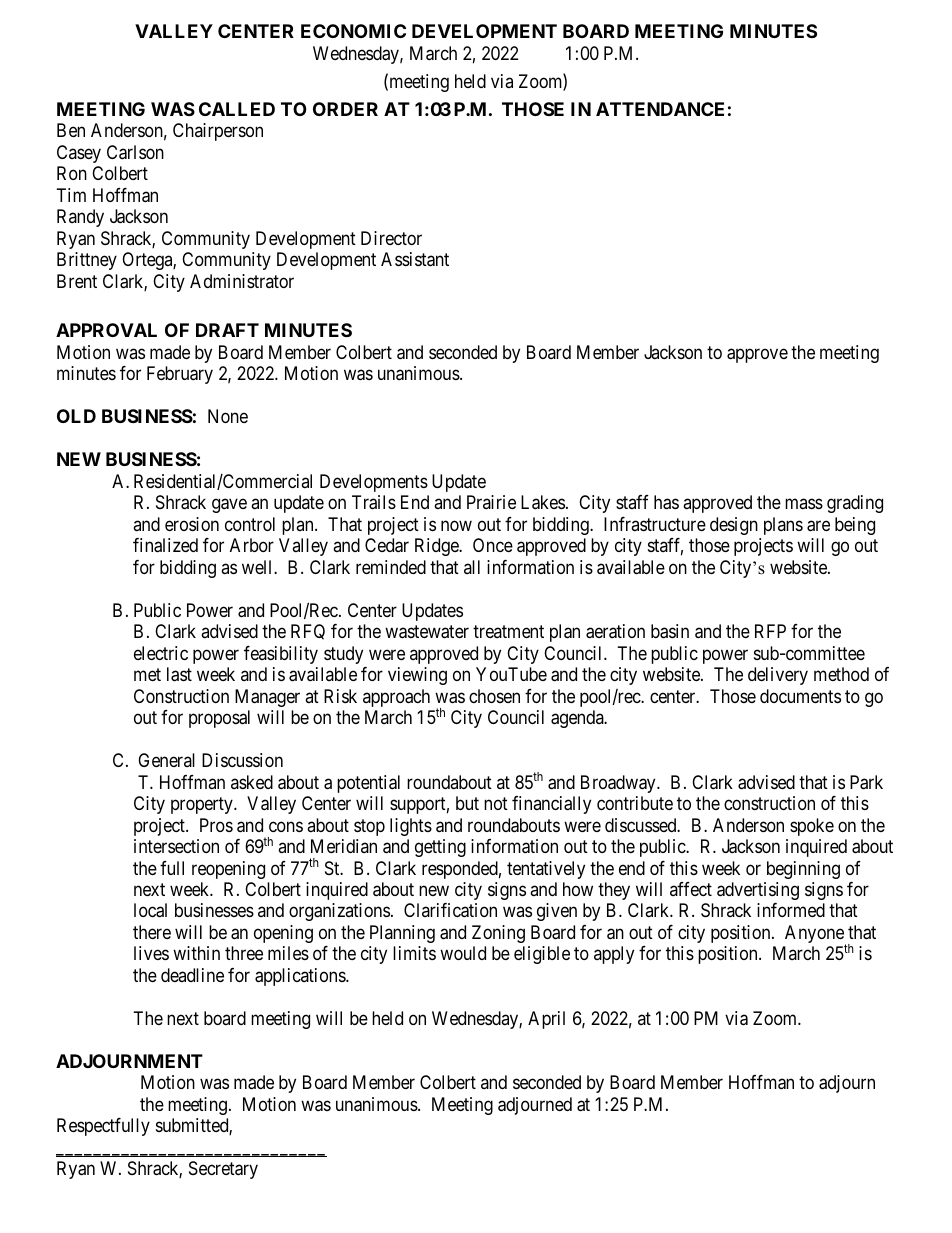  What do you see at coordinates (440, 848) in the page?
I see `getting` at bounding box center [440, 848].
